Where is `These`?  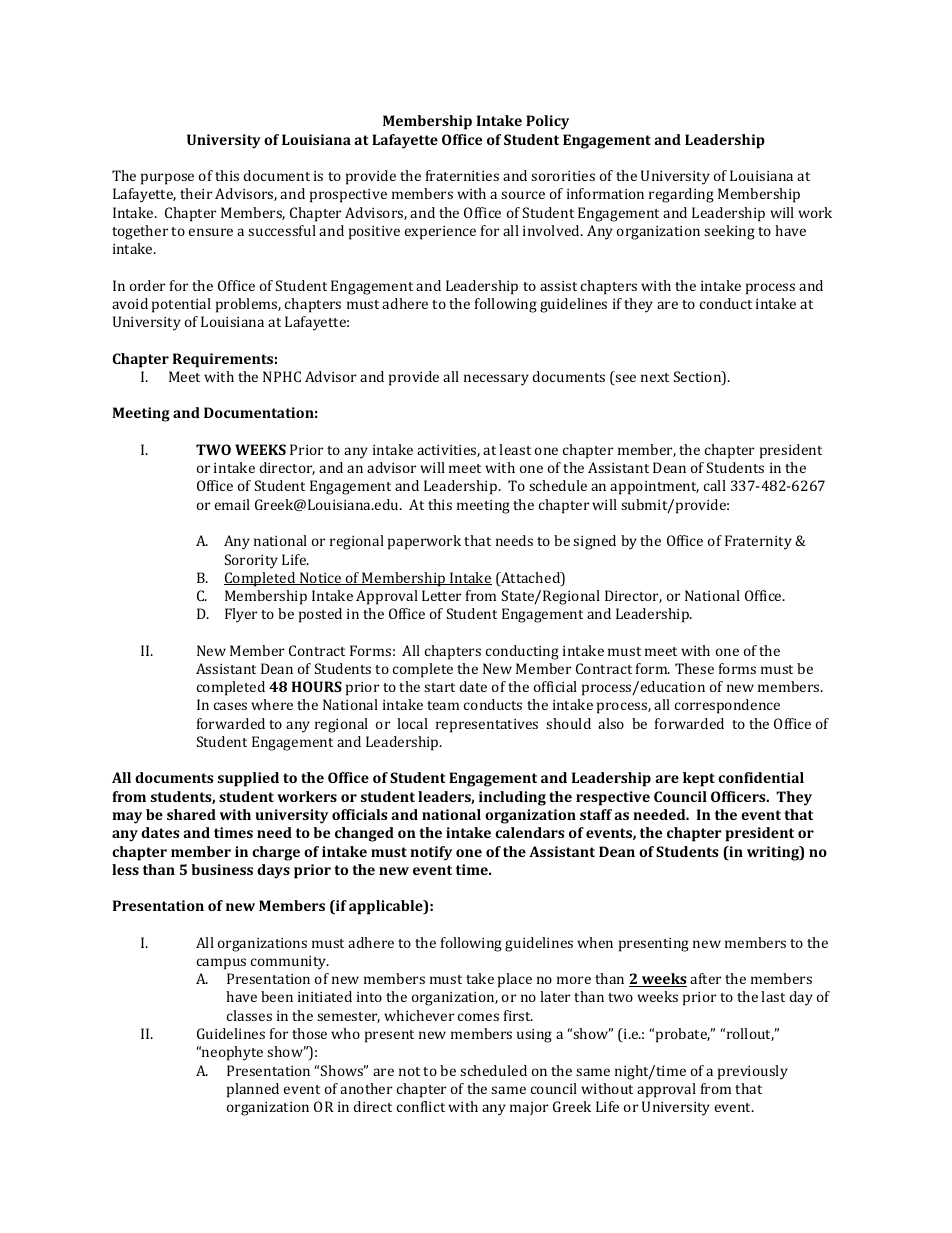 These is located at coordinates (694, 668).
